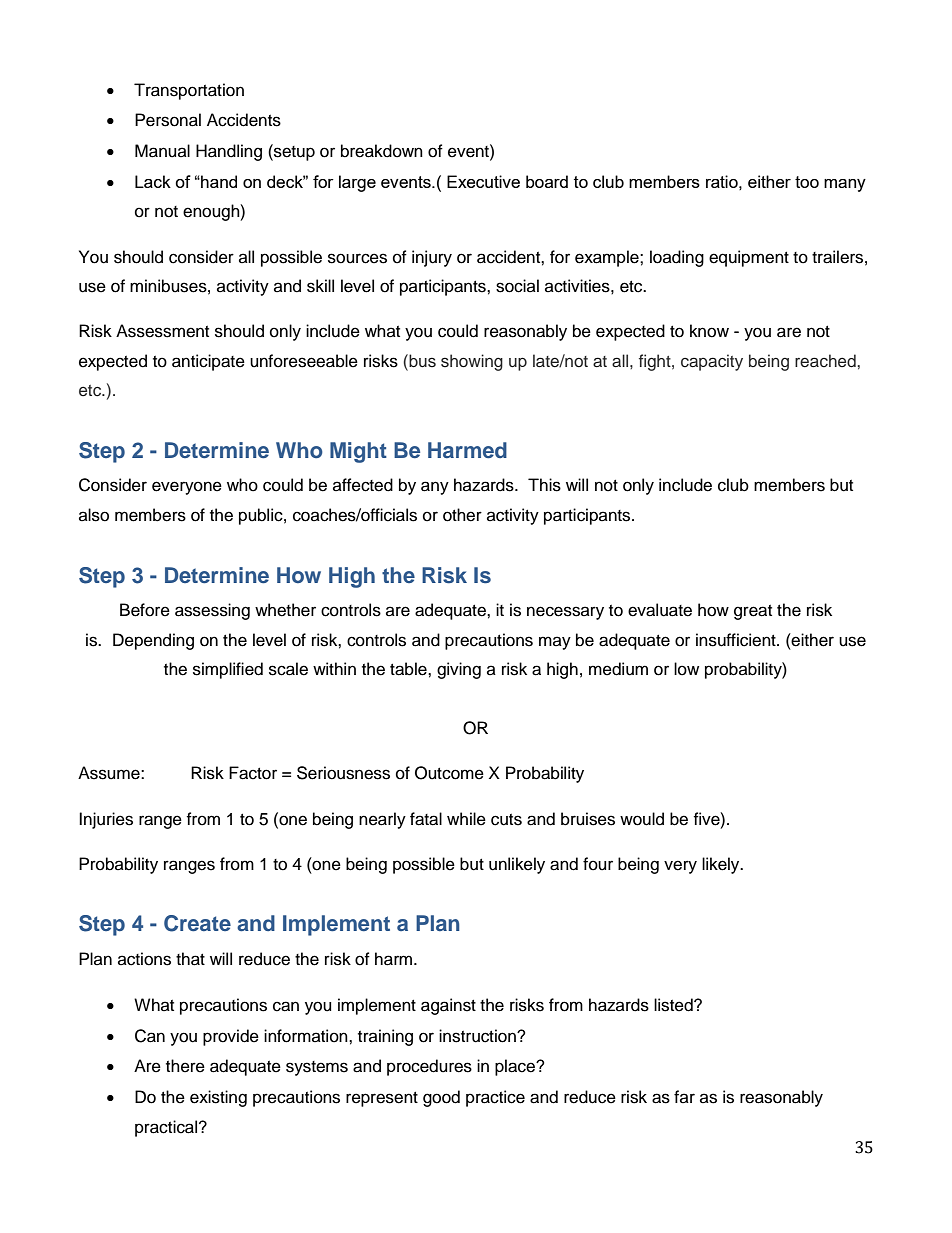 Image resolution: width=952 pixels, height=1233 pixels. What do you see at coordinates (483, 181) in the screenshot?
I see `Executive` at bounding box center [483, 181].
